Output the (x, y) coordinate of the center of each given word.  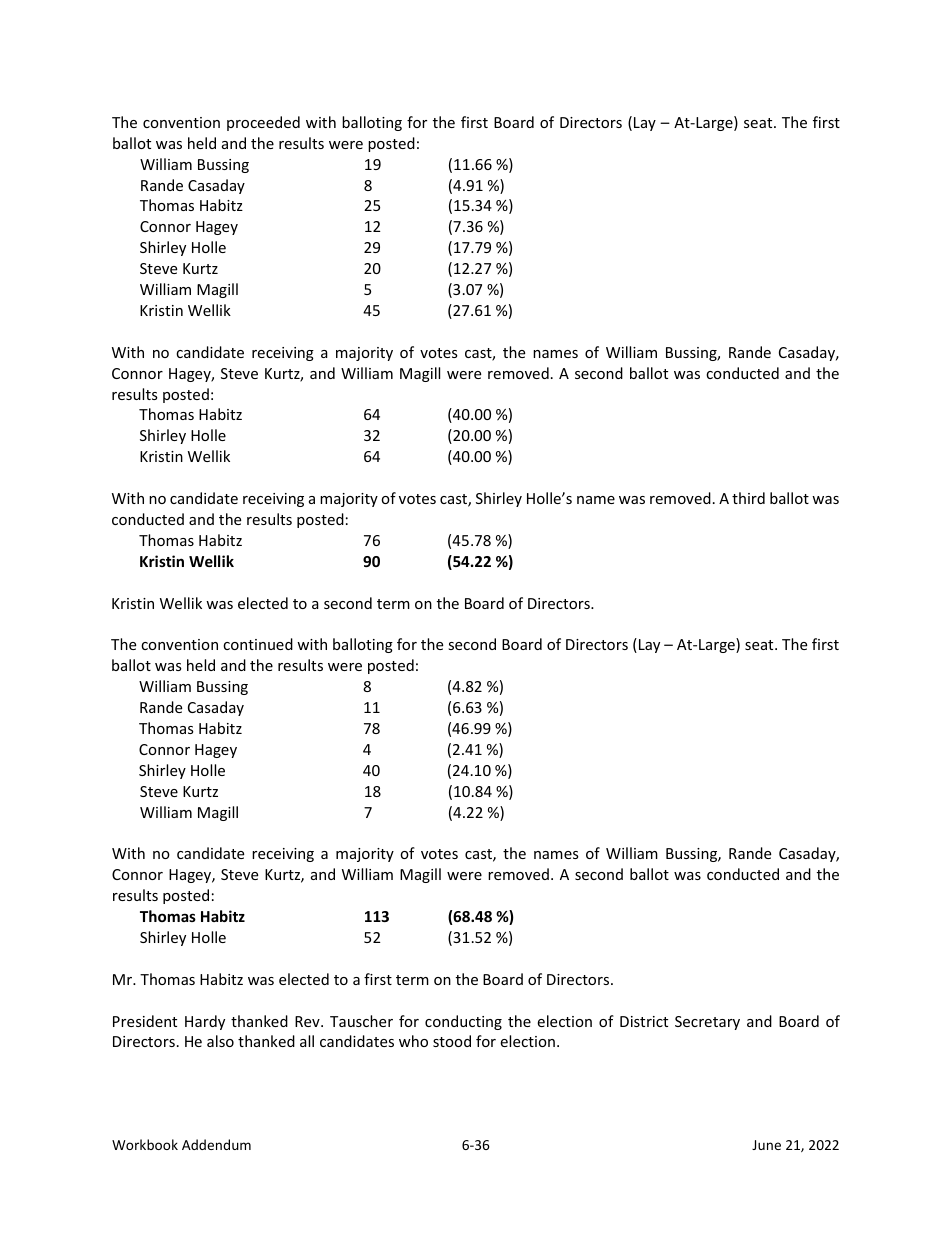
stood (452, 1041)
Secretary (707, 1023)
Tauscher (361, 1021)
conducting (463, 1022)
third (748, 498)
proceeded (263, 123)
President (145, 1021)
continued (258, 644)
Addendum (216, 1144)
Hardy (205, 1022)
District (644, 1021)
